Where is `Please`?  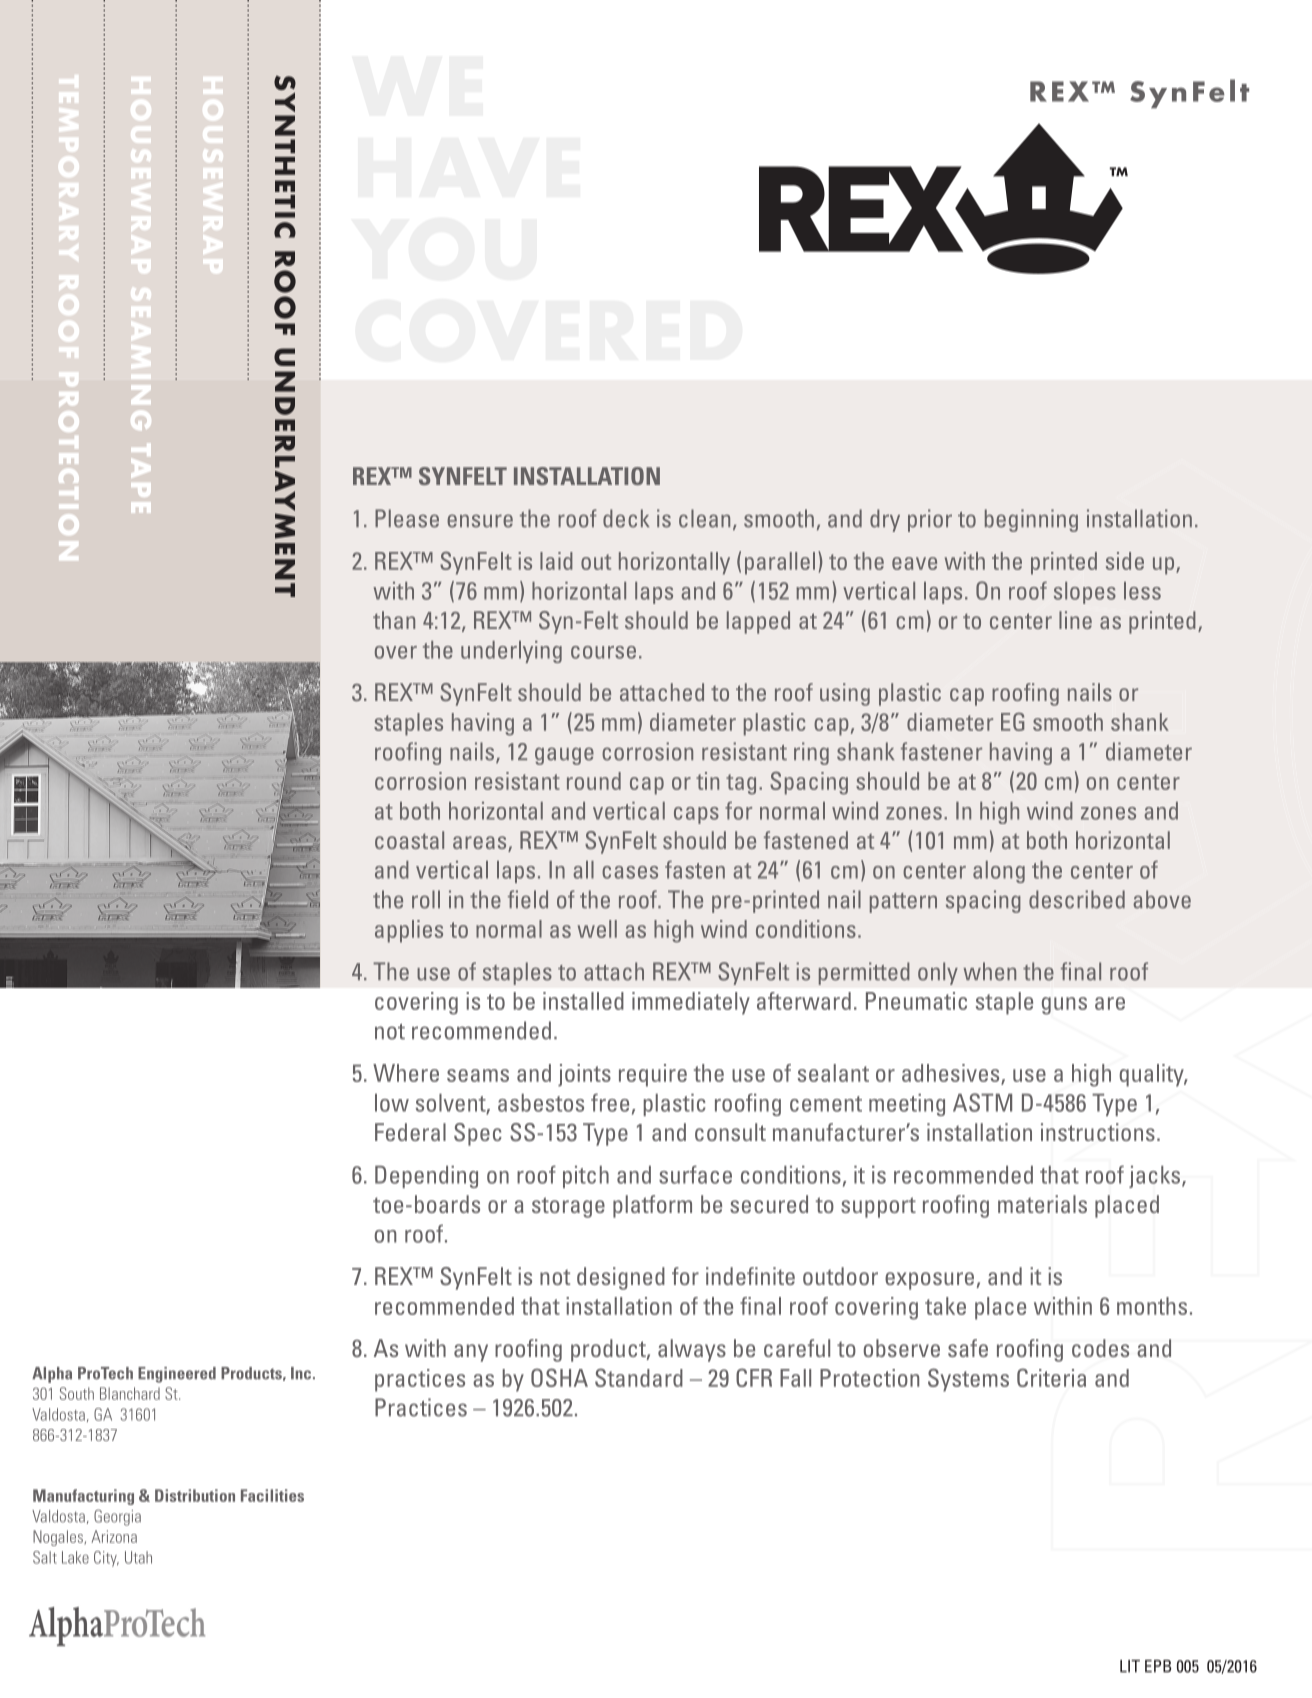 Please is located at coordinates (407, 518).
